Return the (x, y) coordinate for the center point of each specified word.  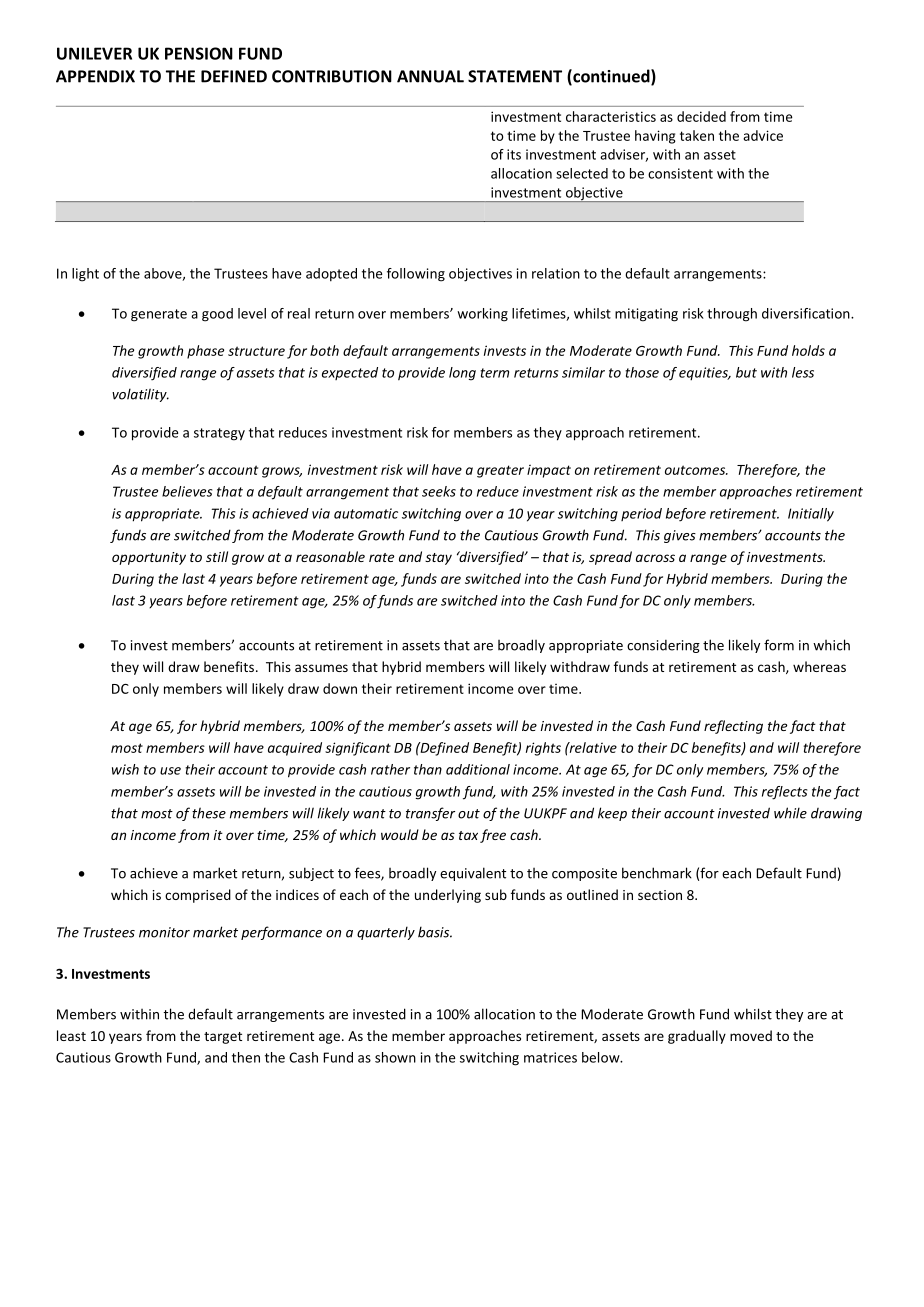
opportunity (149, 558)
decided (701, 116)
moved (751, 1035)
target (223, 1038)
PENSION (199, 53)
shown (395, 1057)
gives (680, 536)
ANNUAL (430, 76)
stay (438, 559)
